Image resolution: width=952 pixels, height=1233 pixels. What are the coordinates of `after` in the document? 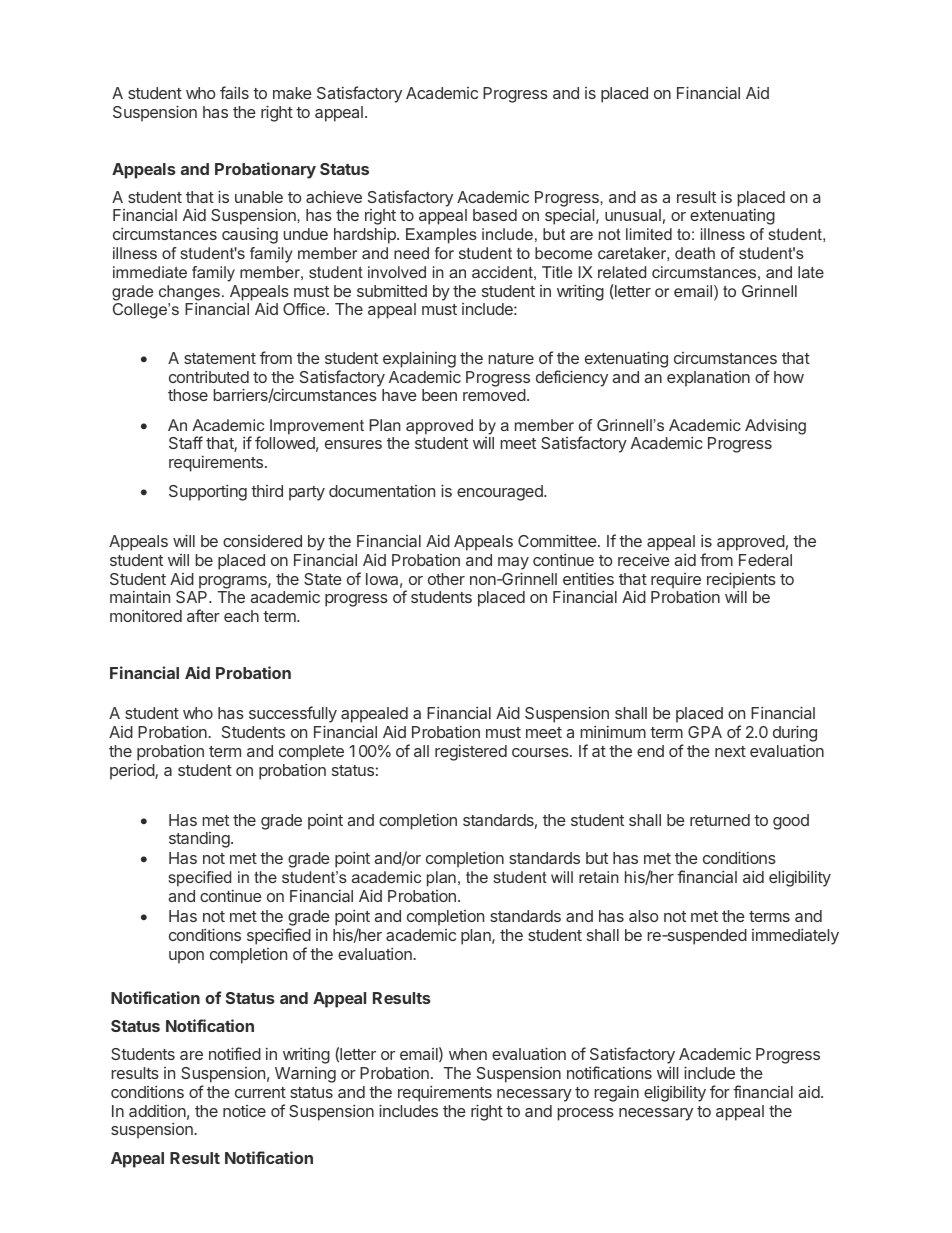 It's located at (203, 615).
